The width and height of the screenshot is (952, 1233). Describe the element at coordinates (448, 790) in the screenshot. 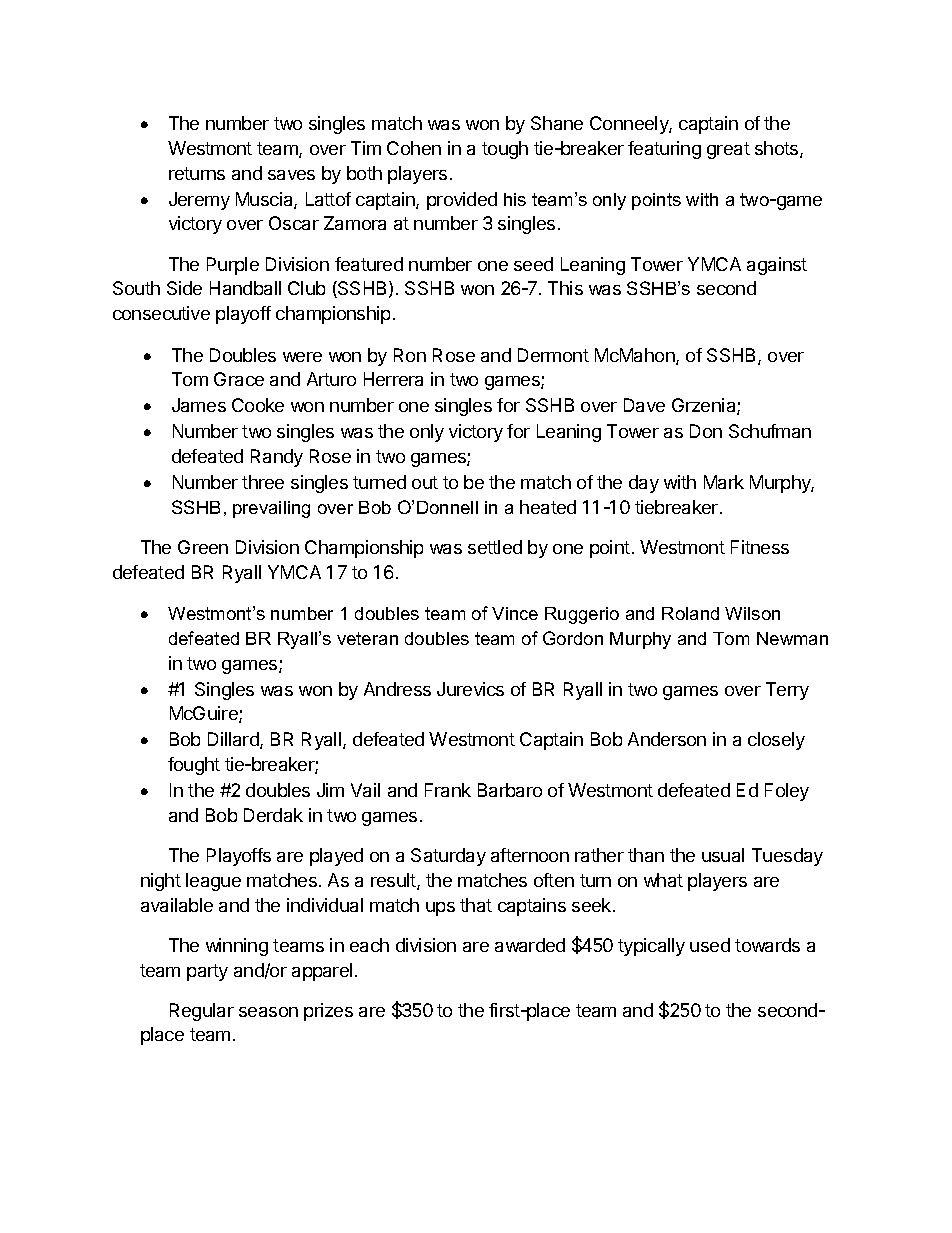

I see `Frank` at that location.
